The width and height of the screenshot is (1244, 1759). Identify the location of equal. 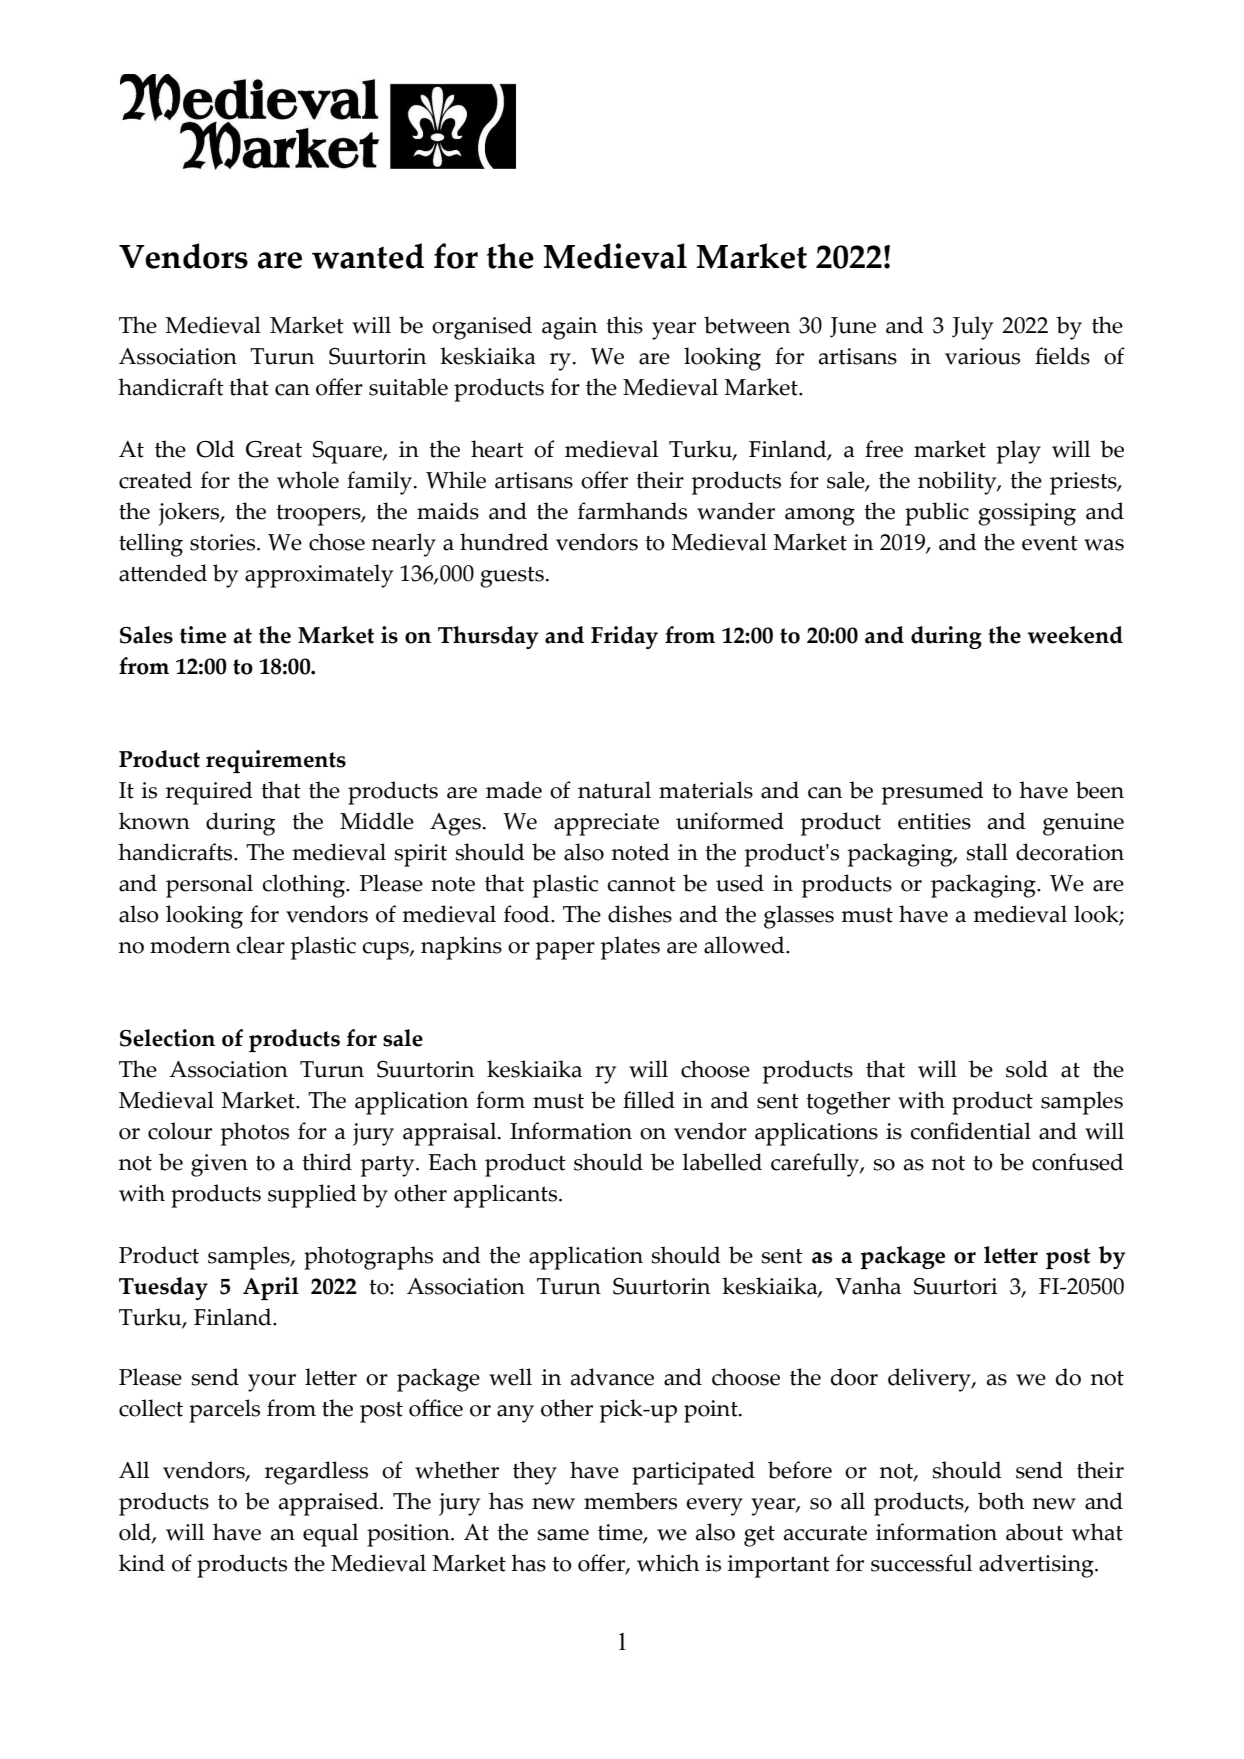
(330, 1535).
